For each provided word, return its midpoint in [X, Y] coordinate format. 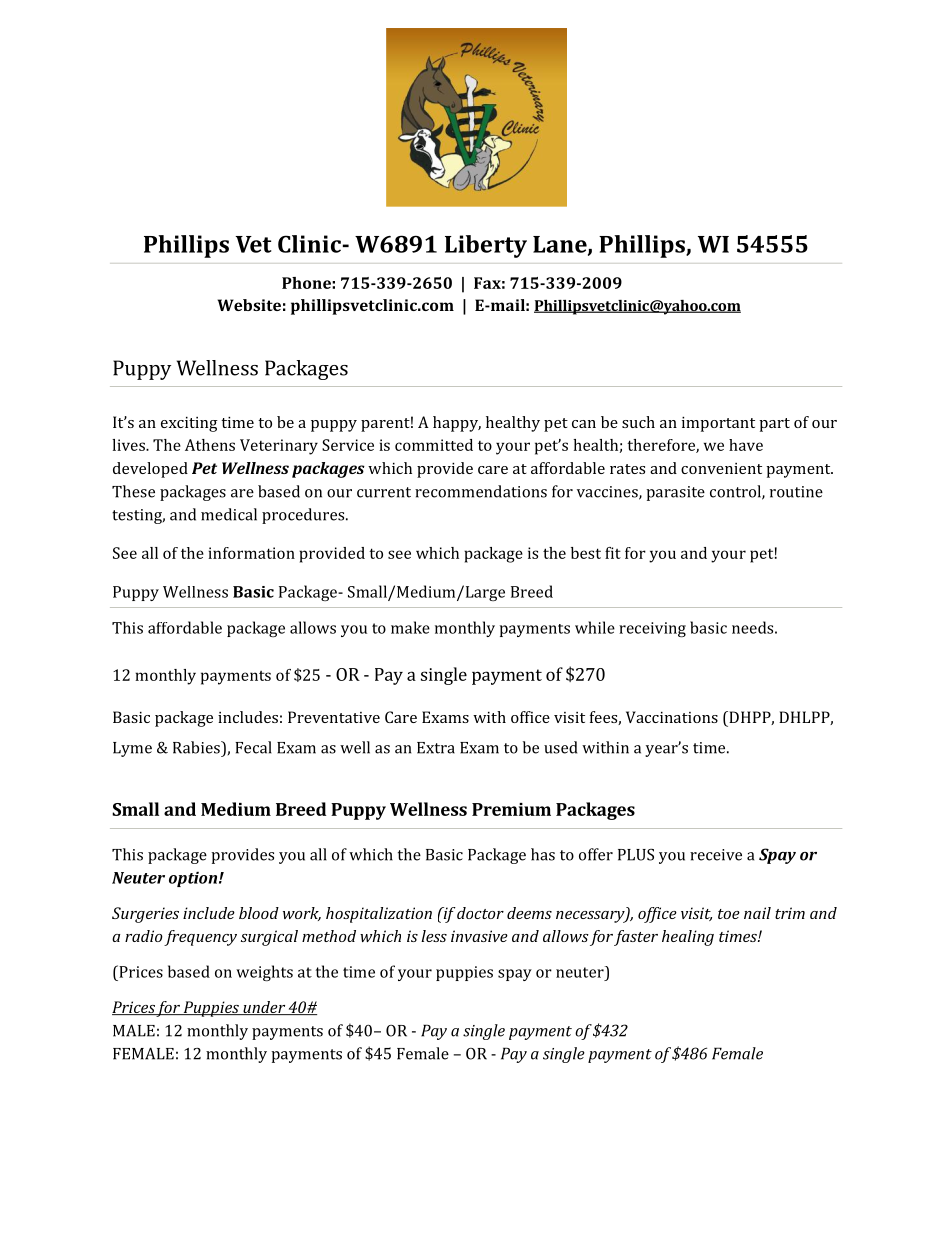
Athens [210, 445]
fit [613, 553]
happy [457, 424]
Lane [561, 245]
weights [264, 973]
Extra [436, 748]
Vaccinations [672, 717]
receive [716, 855]
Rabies [197, 747]
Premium [511, 809]
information [251, 553]
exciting [189, 424]
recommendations [481, 491]
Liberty [486, 246]
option [194, 879]
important [718, 424]
